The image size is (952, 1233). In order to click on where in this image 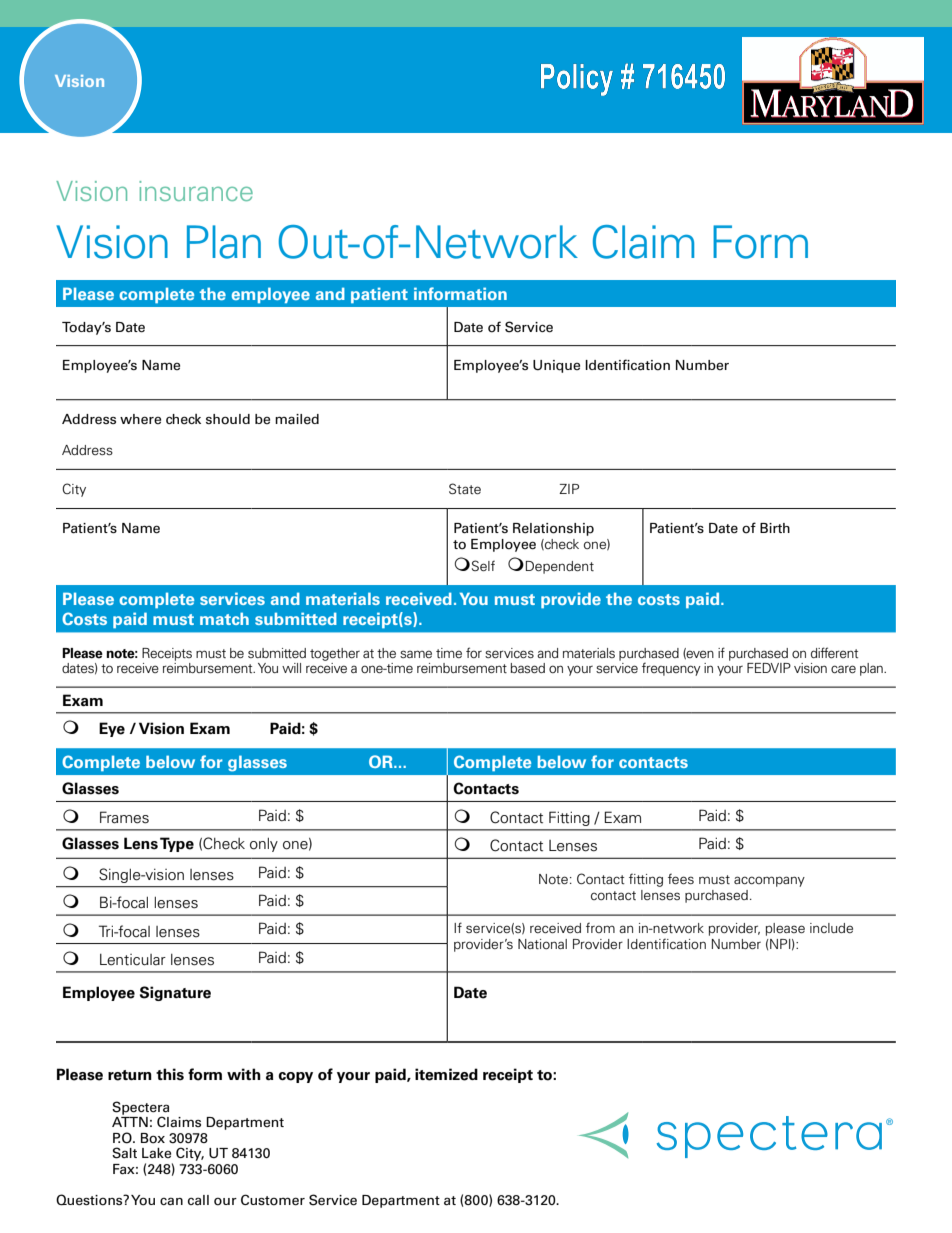, I will do `click(140, 419)`.
